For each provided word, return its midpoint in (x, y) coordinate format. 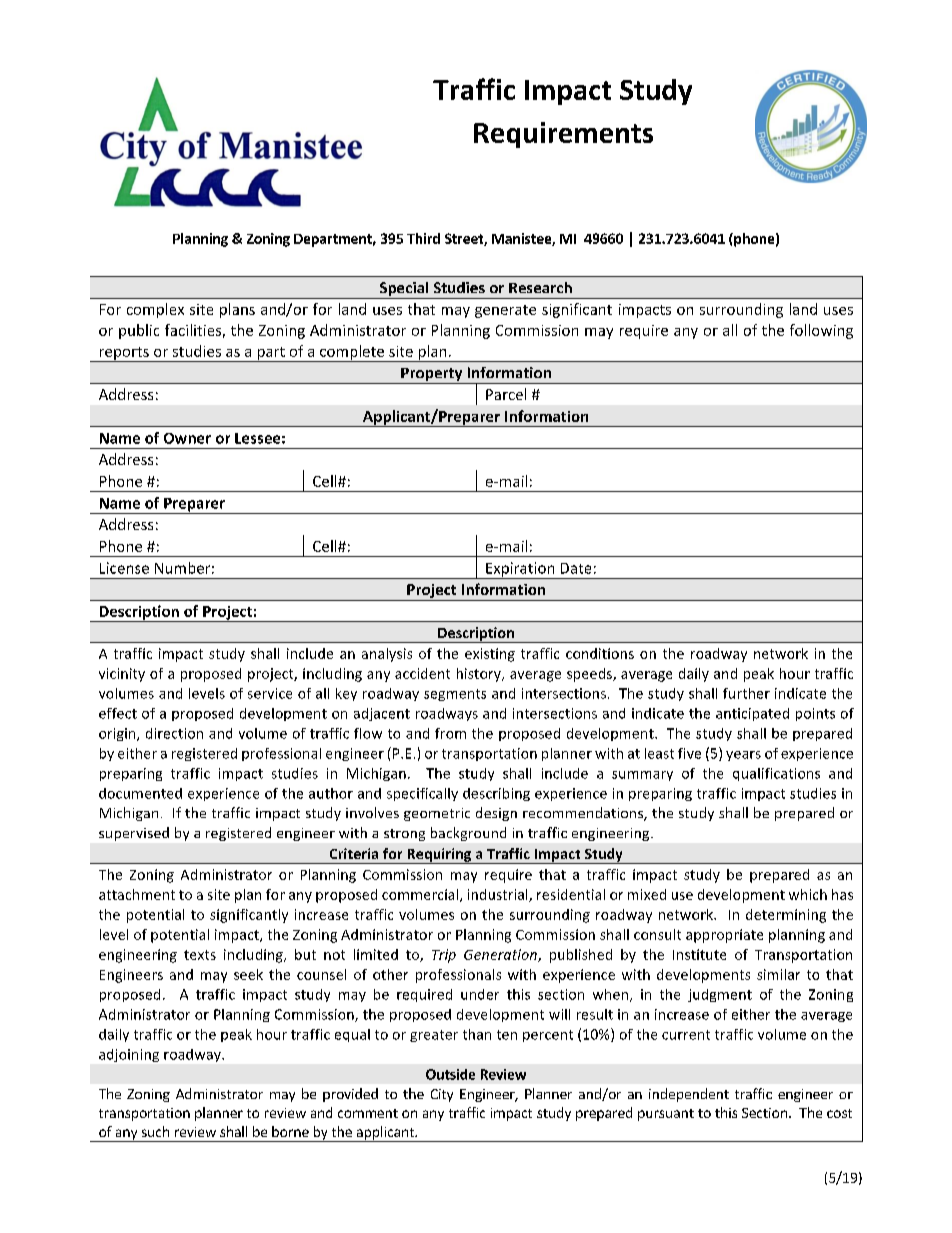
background (468, 834)
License (124, 568)
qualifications (776, 774)
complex (155, 310)
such (155, 1131)
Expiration (520, 570)
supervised (134, 834)
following (821, 331)
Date (576, 568)
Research (540, 287)
